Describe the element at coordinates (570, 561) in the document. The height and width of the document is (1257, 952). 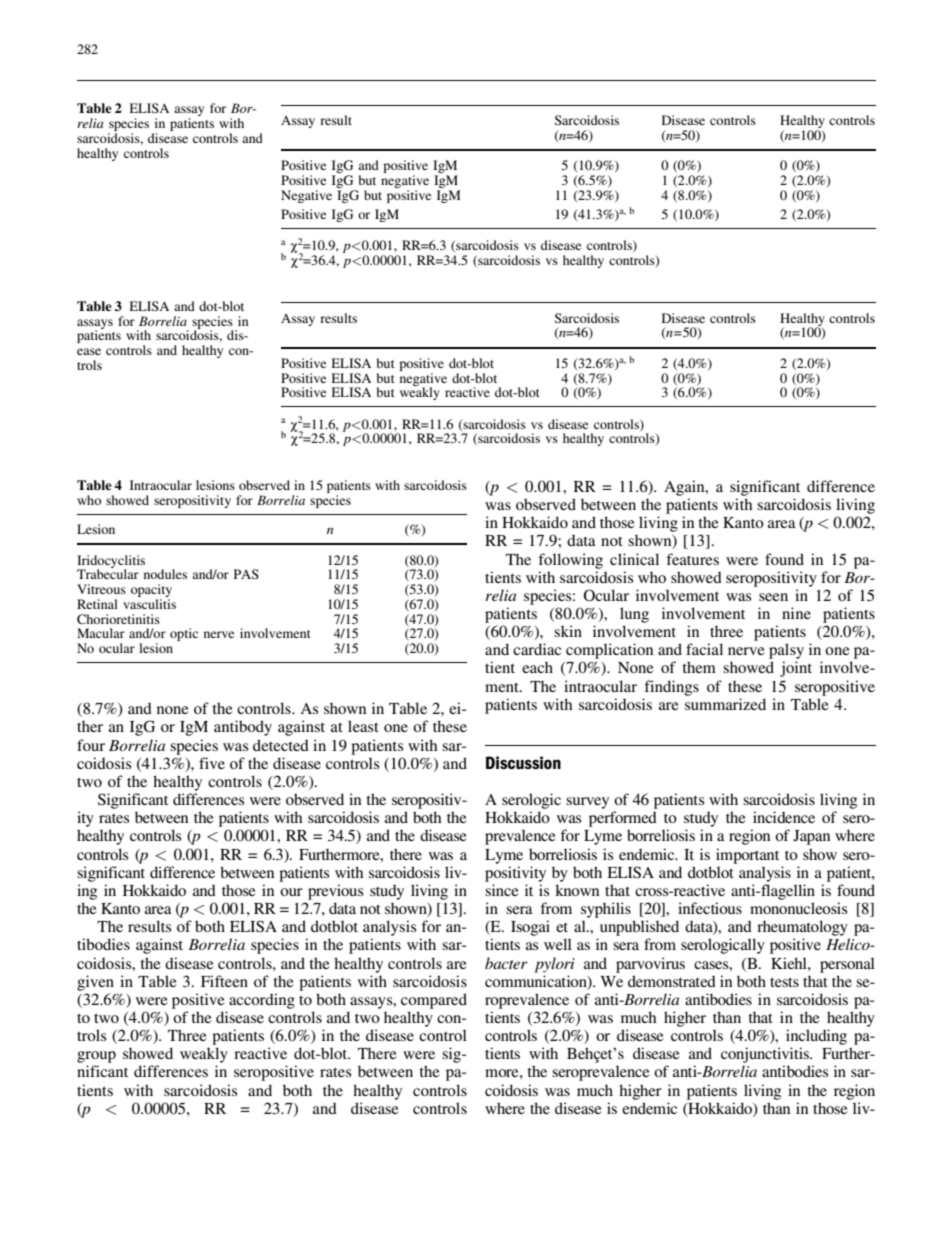
I see `following` at that location.
